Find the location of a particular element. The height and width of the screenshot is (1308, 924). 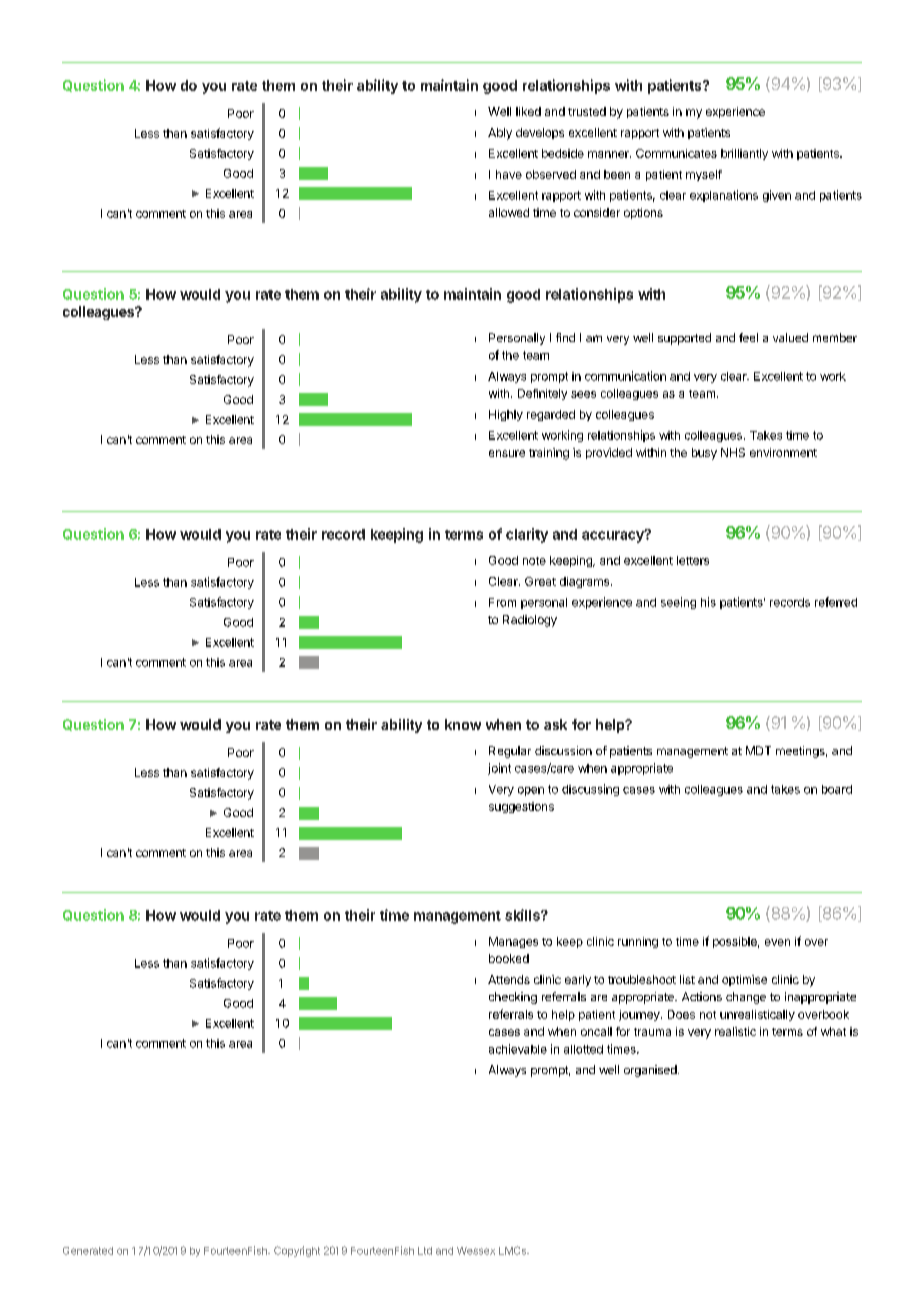

brilliantly is located at coordinates (744, 154).
